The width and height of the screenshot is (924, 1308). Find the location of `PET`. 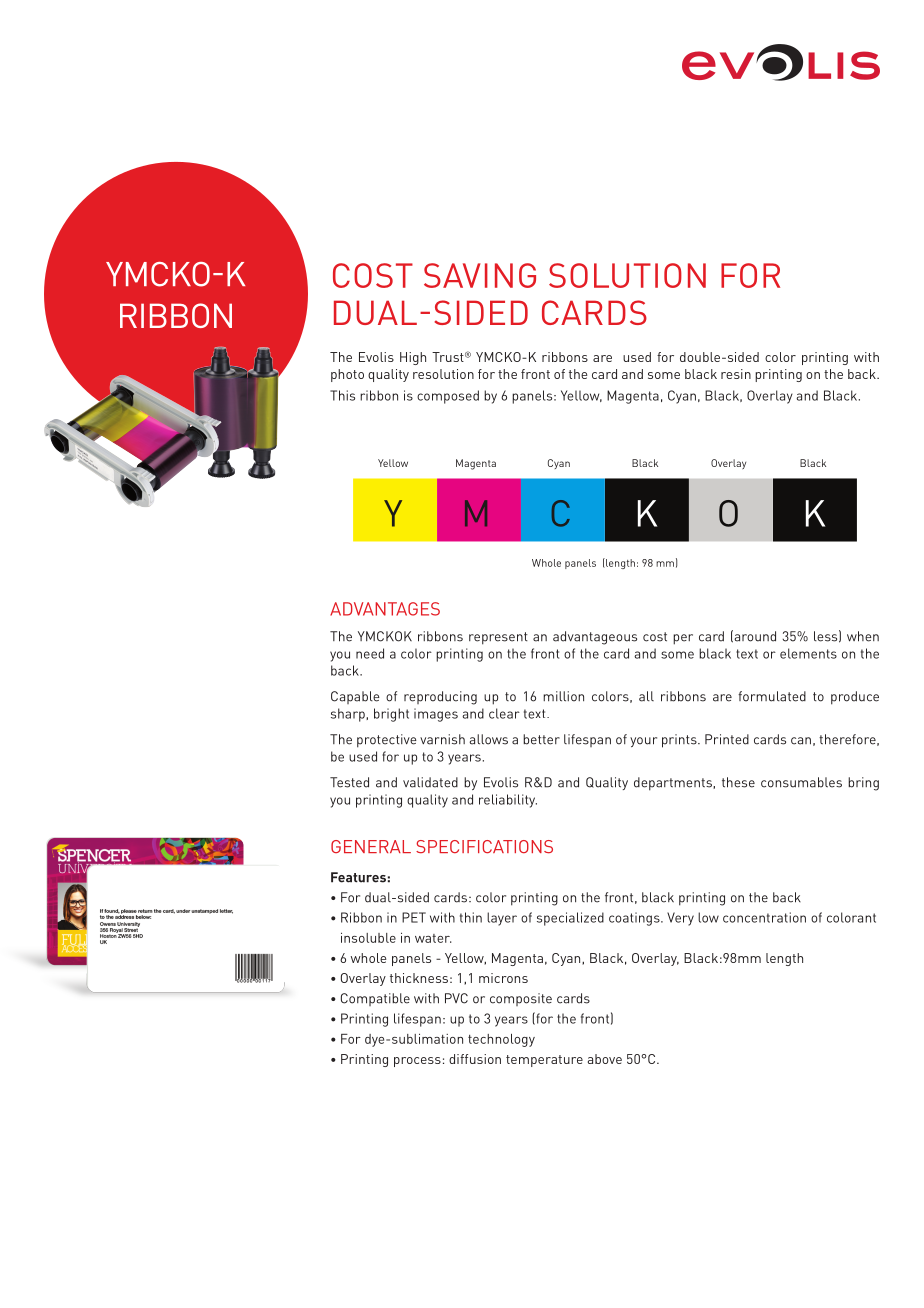

PET is located at coordinates (414, 917).
